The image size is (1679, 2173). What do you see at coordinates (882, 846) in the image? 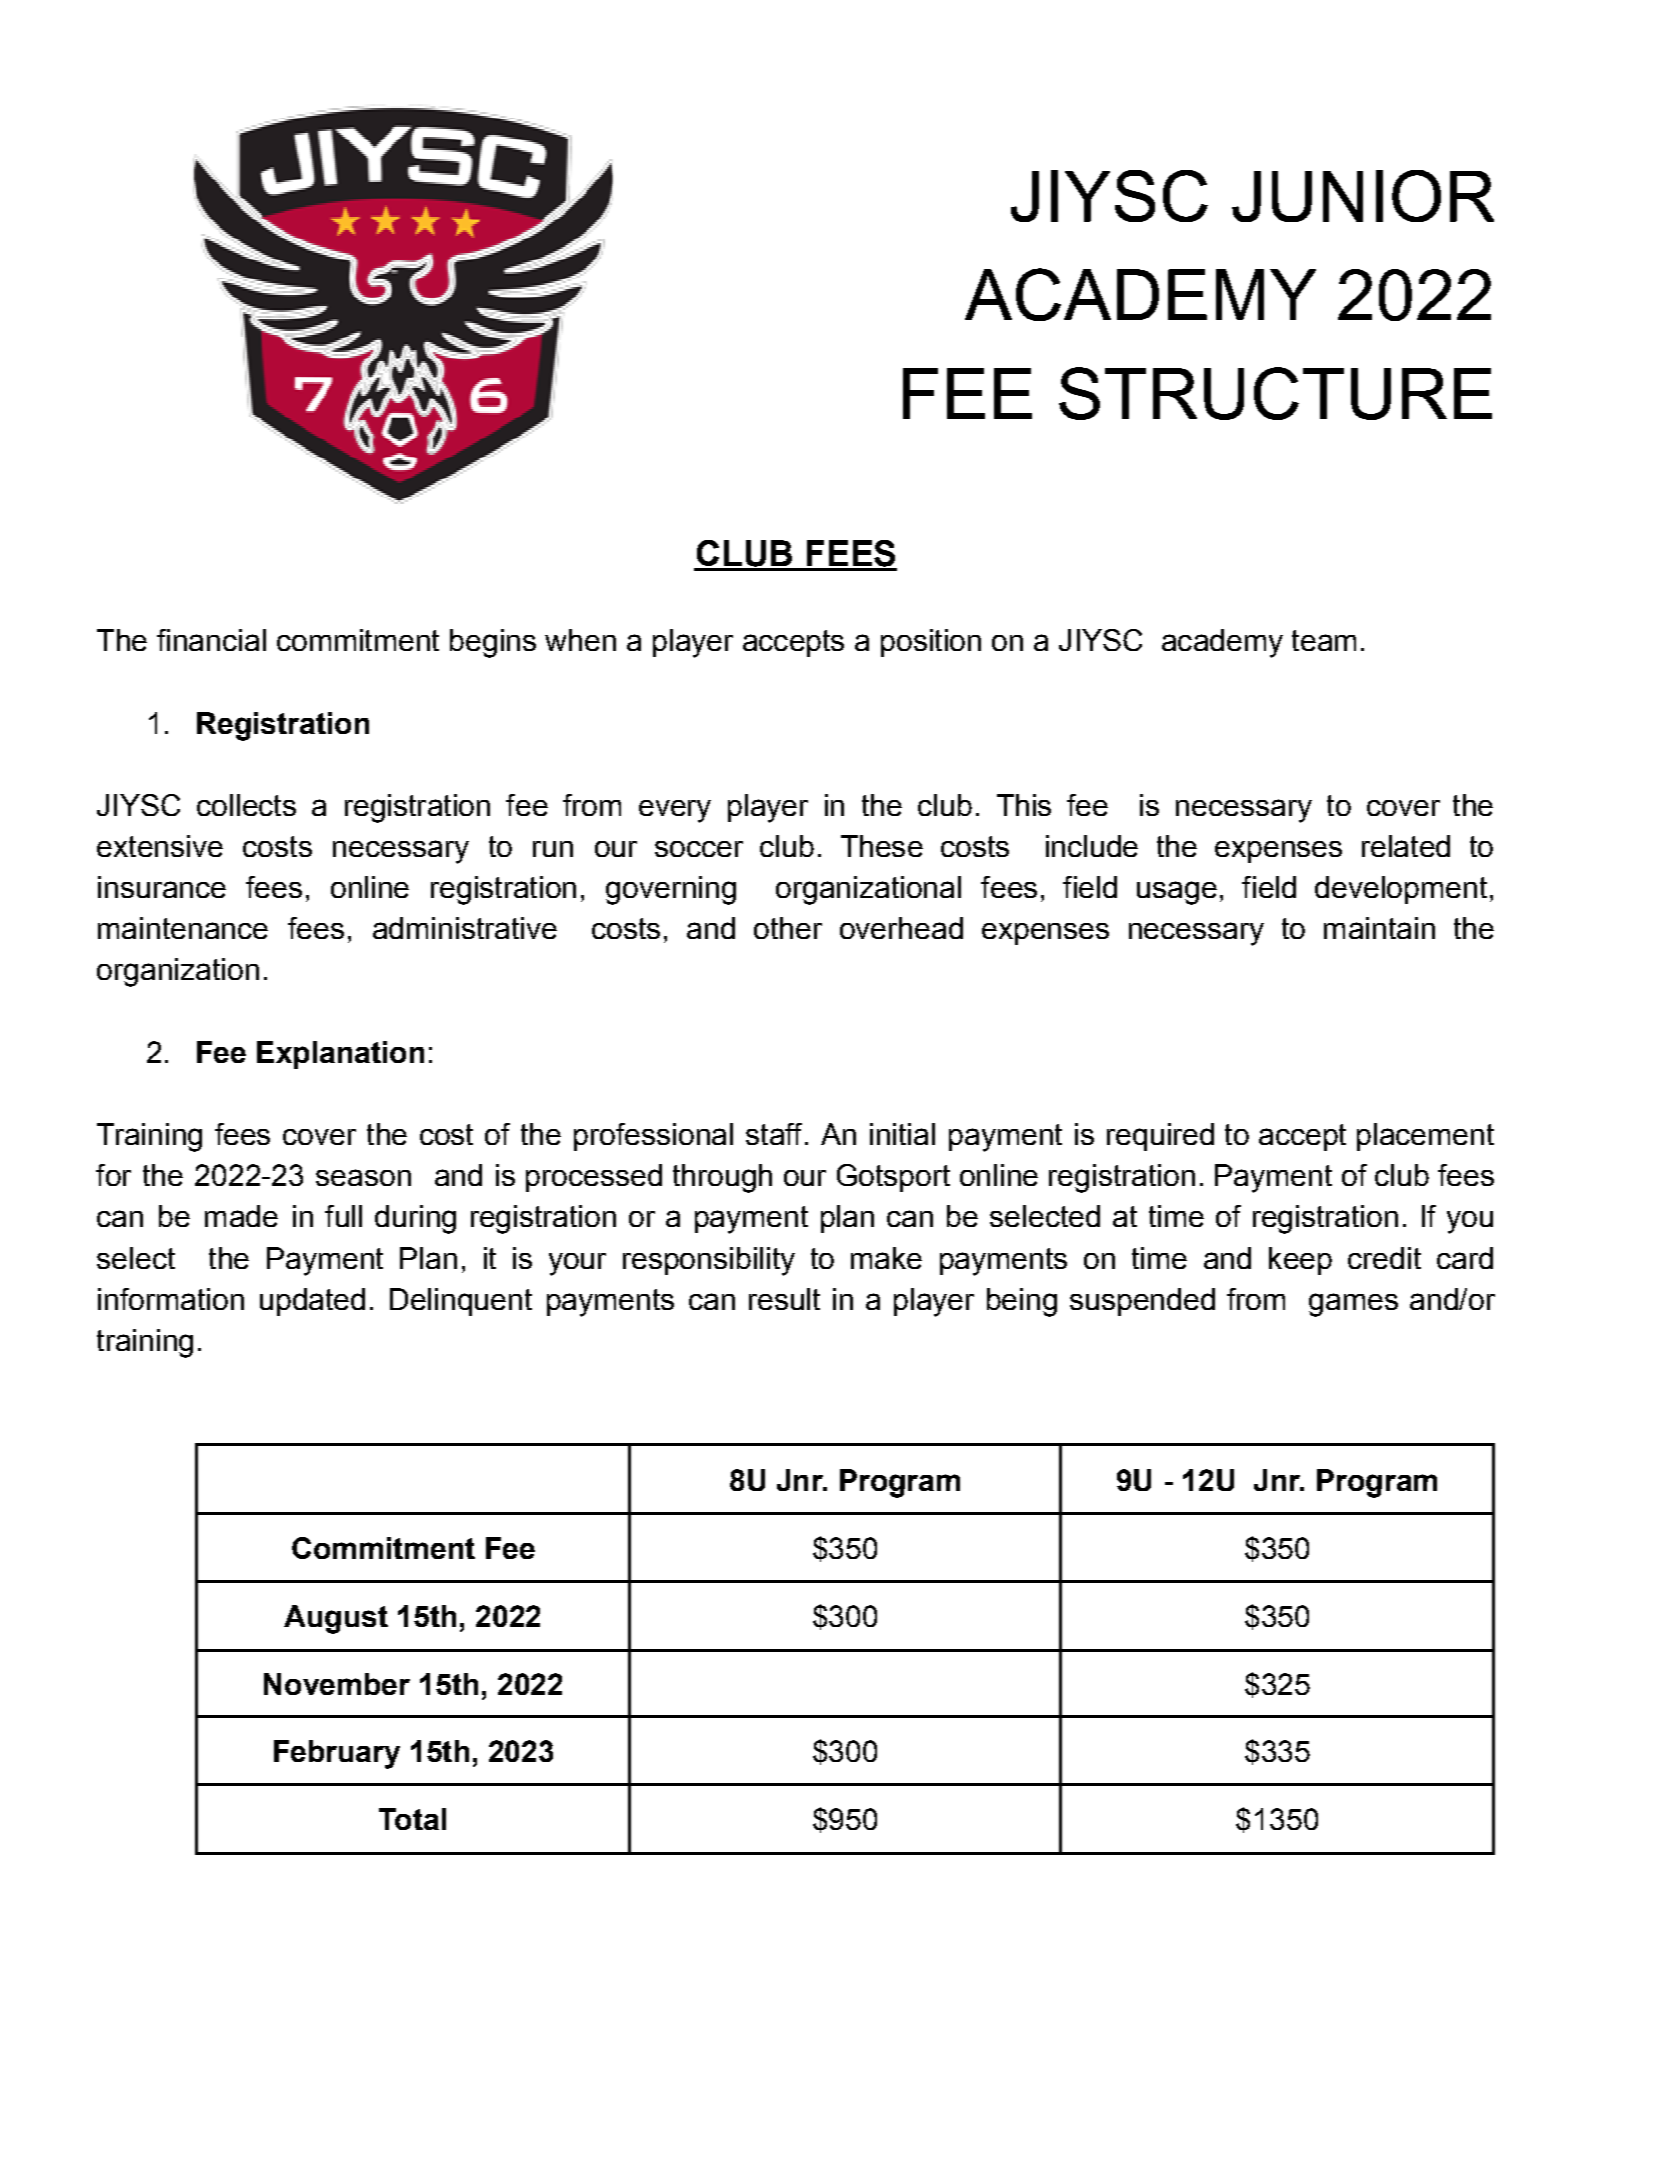
I see `These` at bounding box center [882, 846].
